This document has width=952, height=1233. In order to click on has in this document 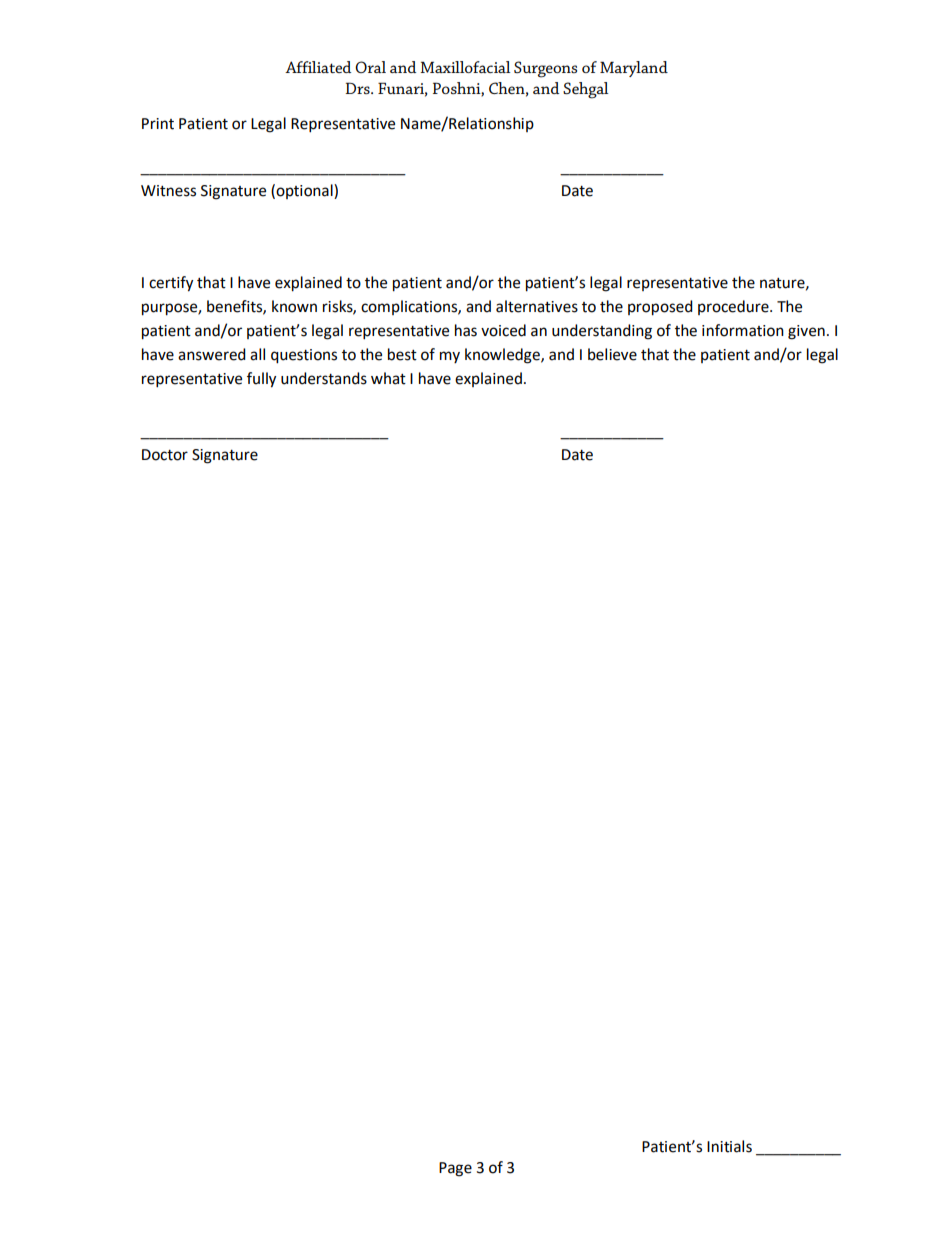, I will do `click(466, 330)`.
